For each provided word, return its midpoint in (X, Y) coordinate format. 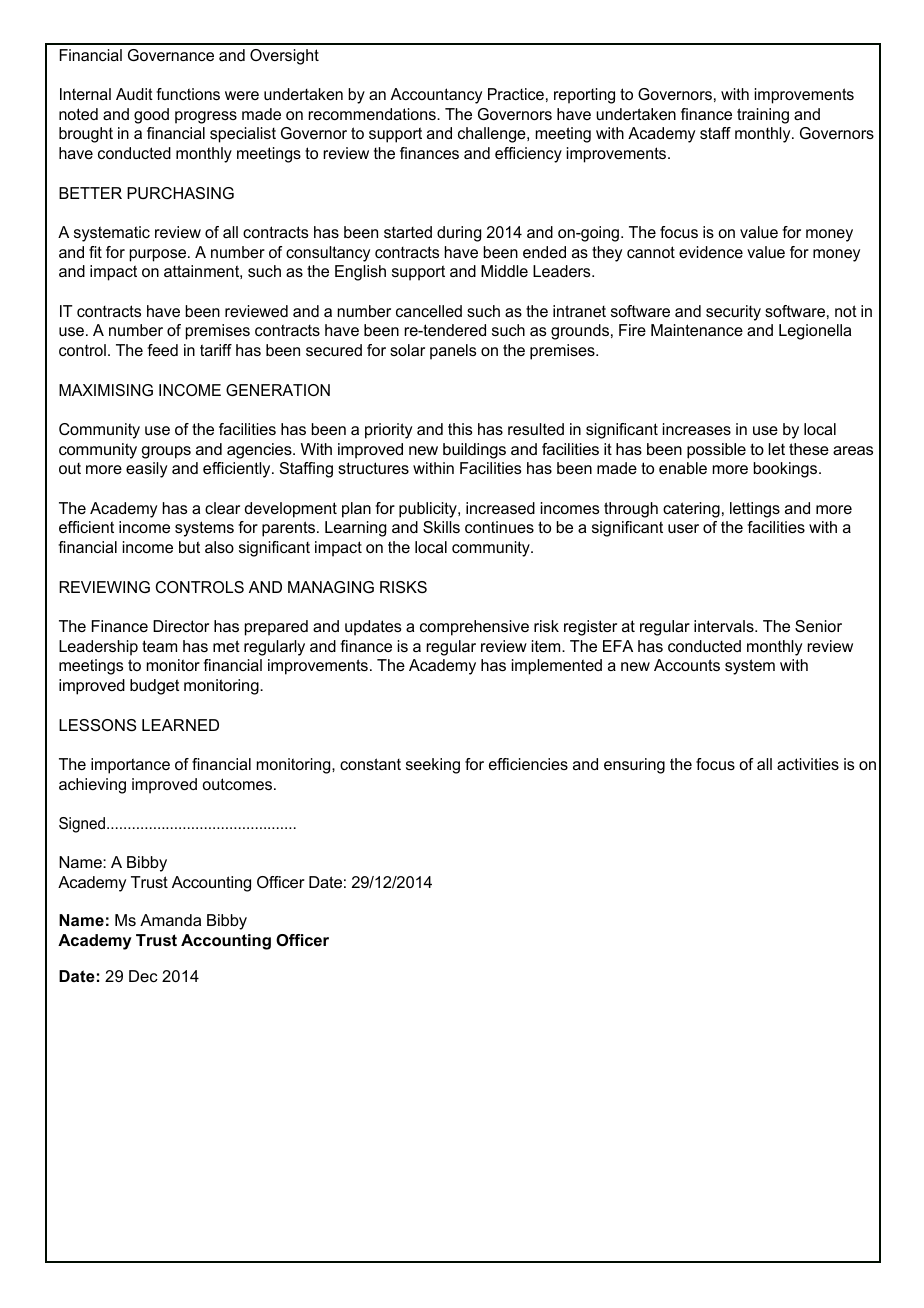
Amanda (170, 920)
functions (188, 94)
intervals (725, 626)
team (159, 646)
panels (453, 352)
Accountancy (436, 96)
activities (808, 764)
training (763, 116)
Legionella (815, 332)
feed (162, 350)
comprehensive (474, 628)
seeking (433, 766)
